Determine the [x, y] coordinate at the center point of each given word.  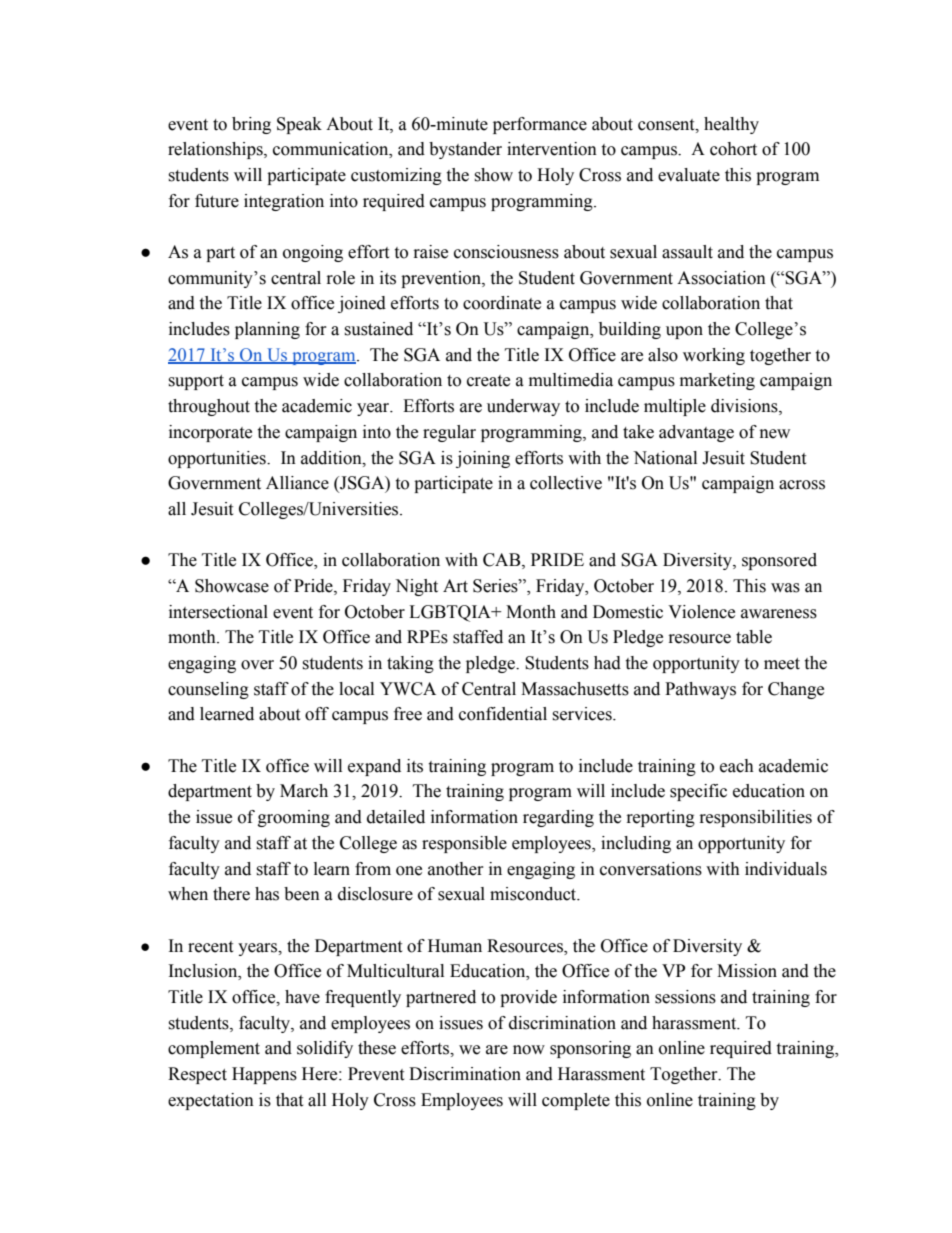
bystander [465, 150]
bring [251, 125]
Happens [264, 1075]
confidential [503, 714]
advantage [696, 433]
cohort [733, 149]
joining [483, 459]
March [304, 791]
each [737, 766]
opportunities [218, 459]
